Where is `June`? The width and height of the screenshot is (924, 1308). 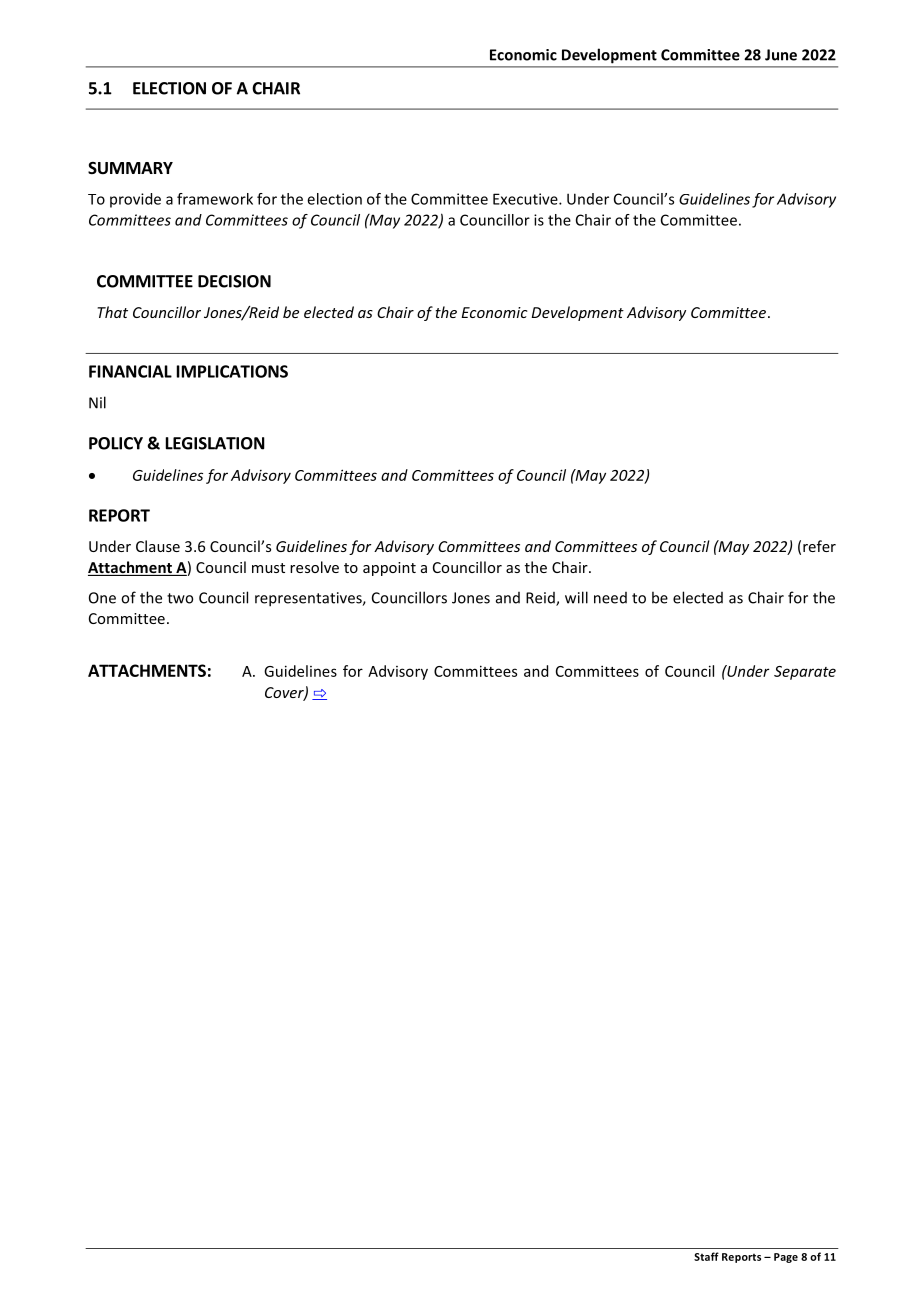 June is located at coordinates (781, 55).
